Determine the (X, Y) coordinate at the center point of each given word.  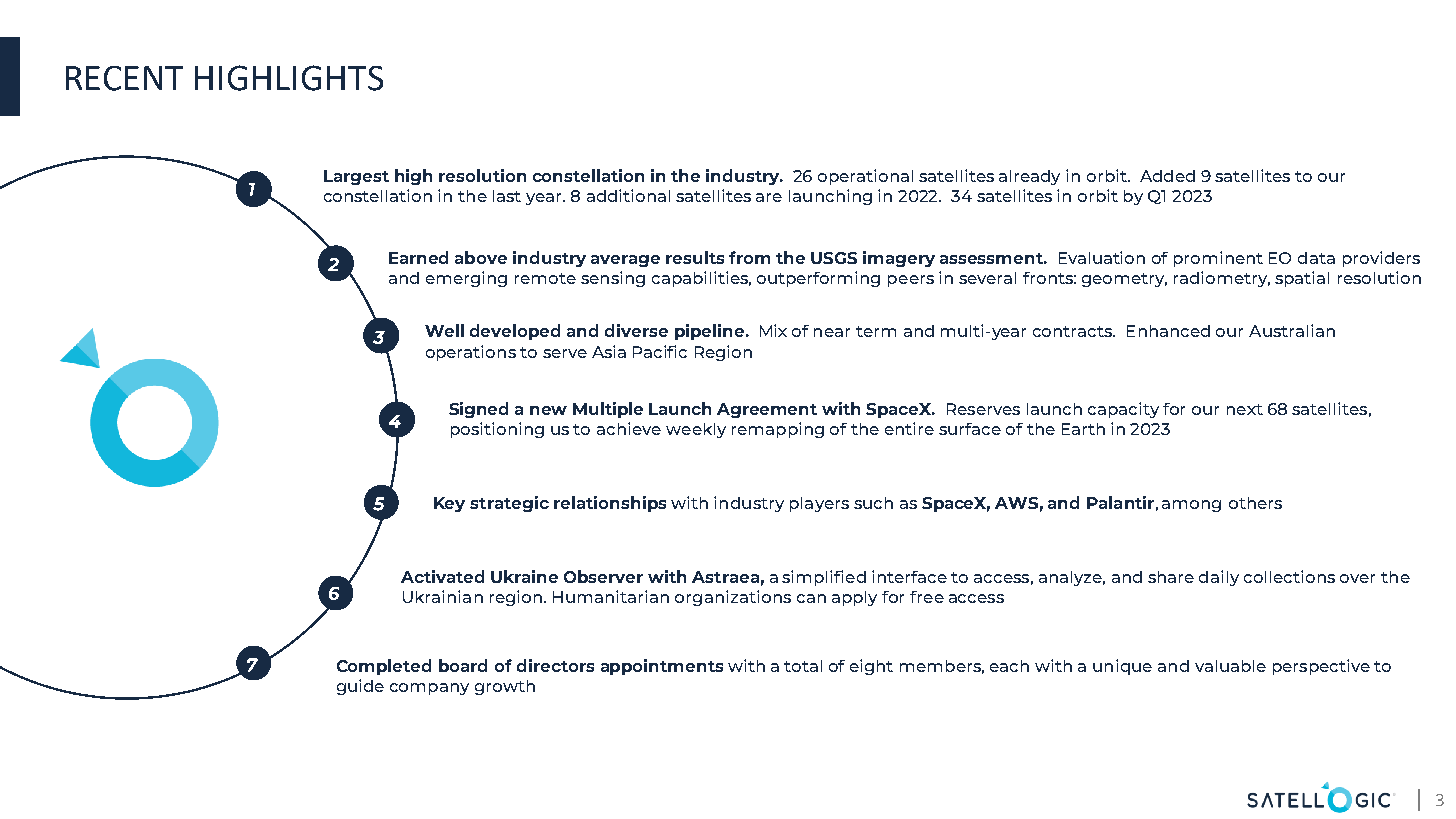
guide (360, 687)
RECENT (124, 78)
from (749, 257)
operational (865, 177)
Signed (478, 410)
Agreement (767, 410)
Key (449, 504)
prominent (1218, 259)
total (803, 666)
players (819, 504)
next (1245, 409)
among (1191, 506)
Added (1167, 176)
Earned (418, 257)
